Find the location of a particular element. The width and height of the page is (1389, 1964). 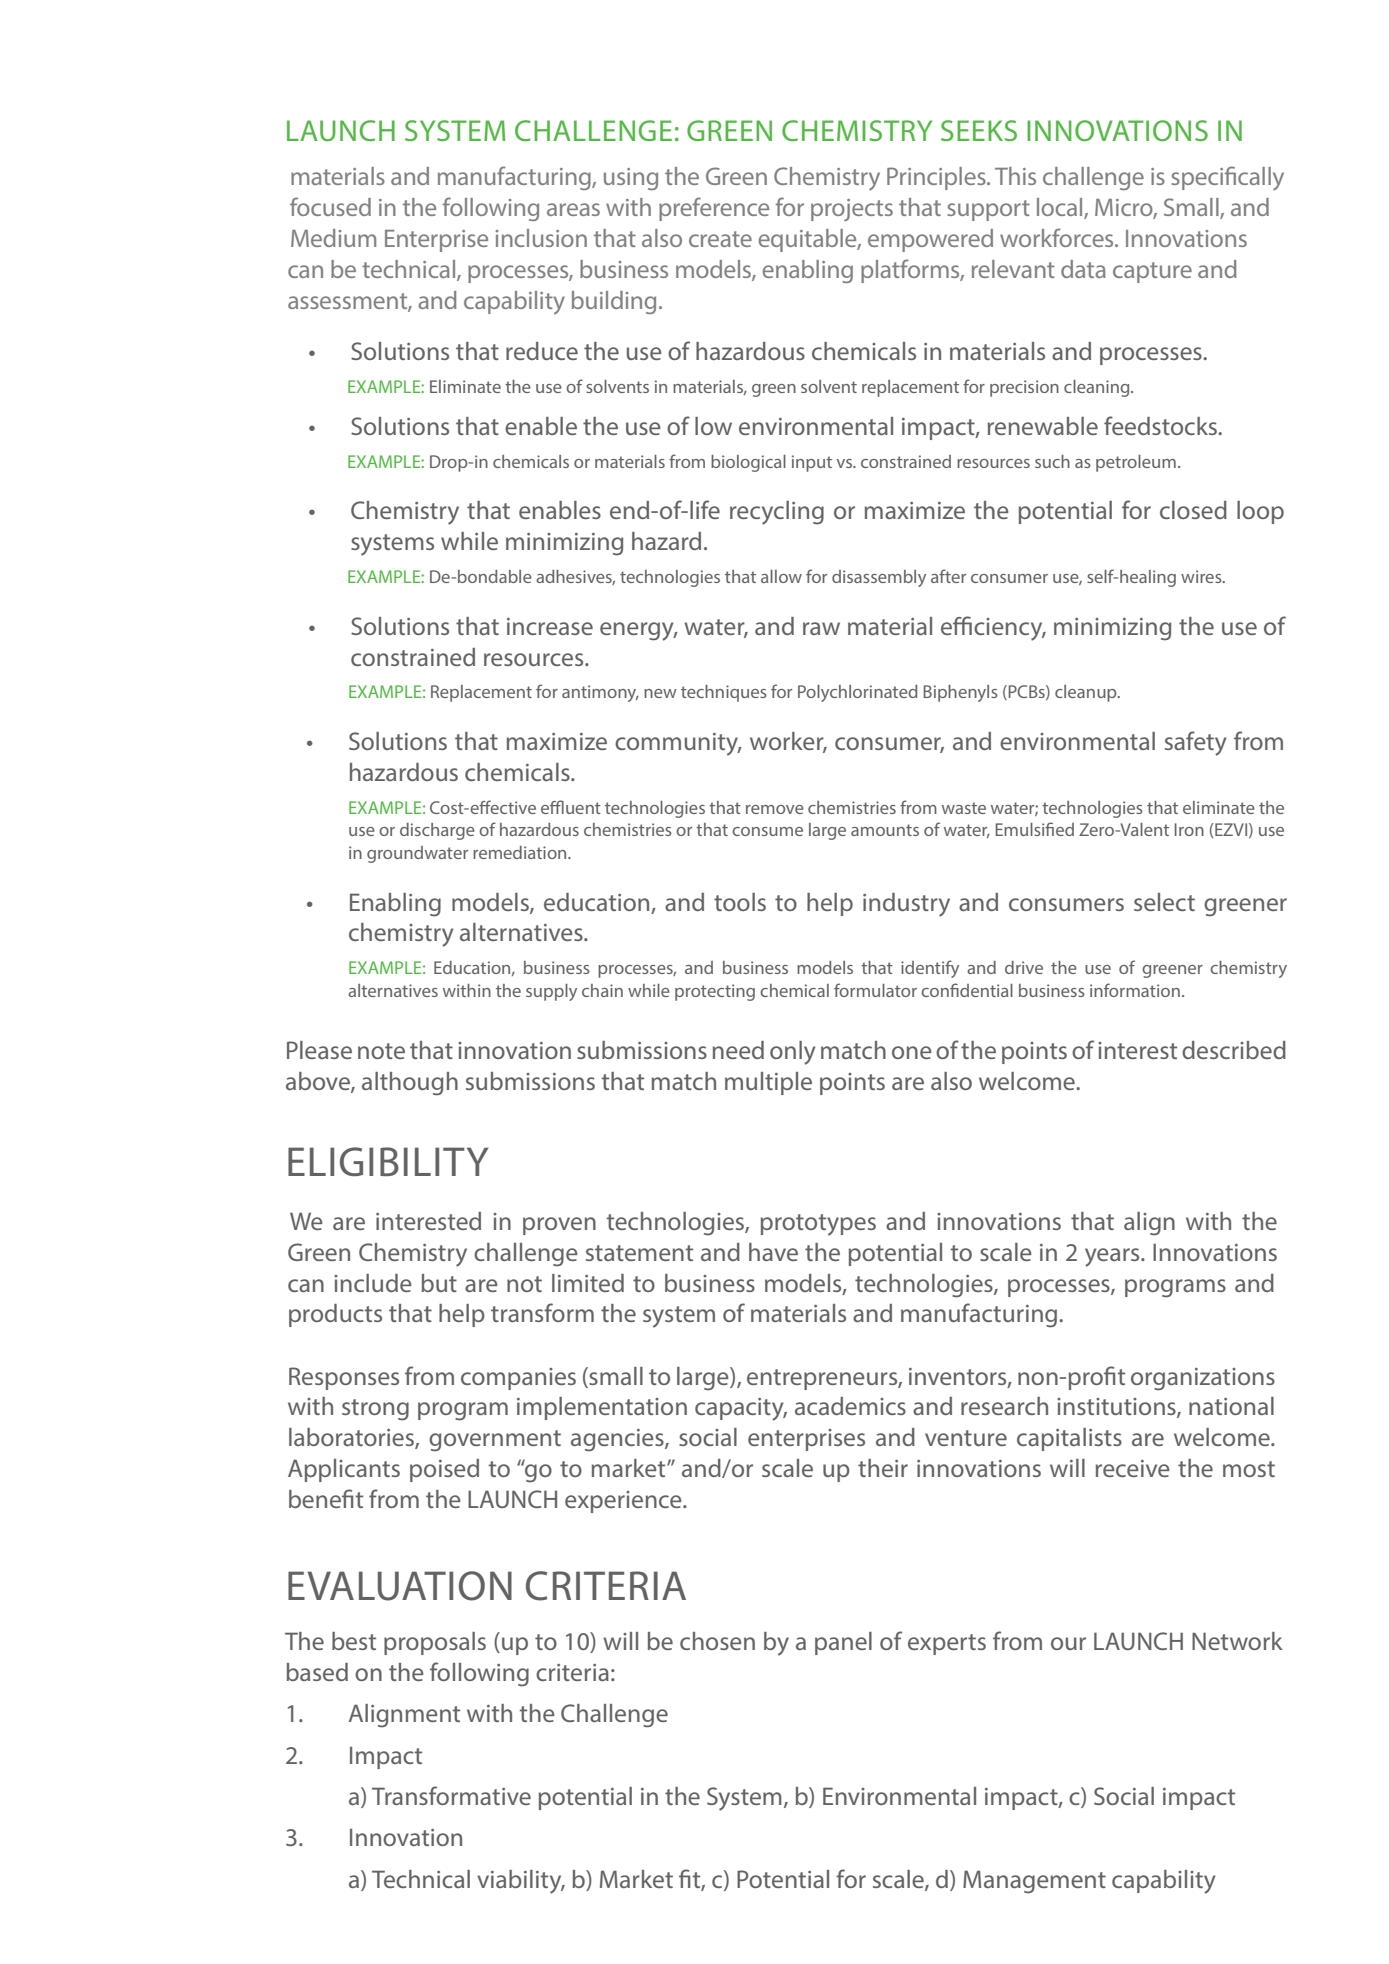

note is located at coordinates (381, 1051).
